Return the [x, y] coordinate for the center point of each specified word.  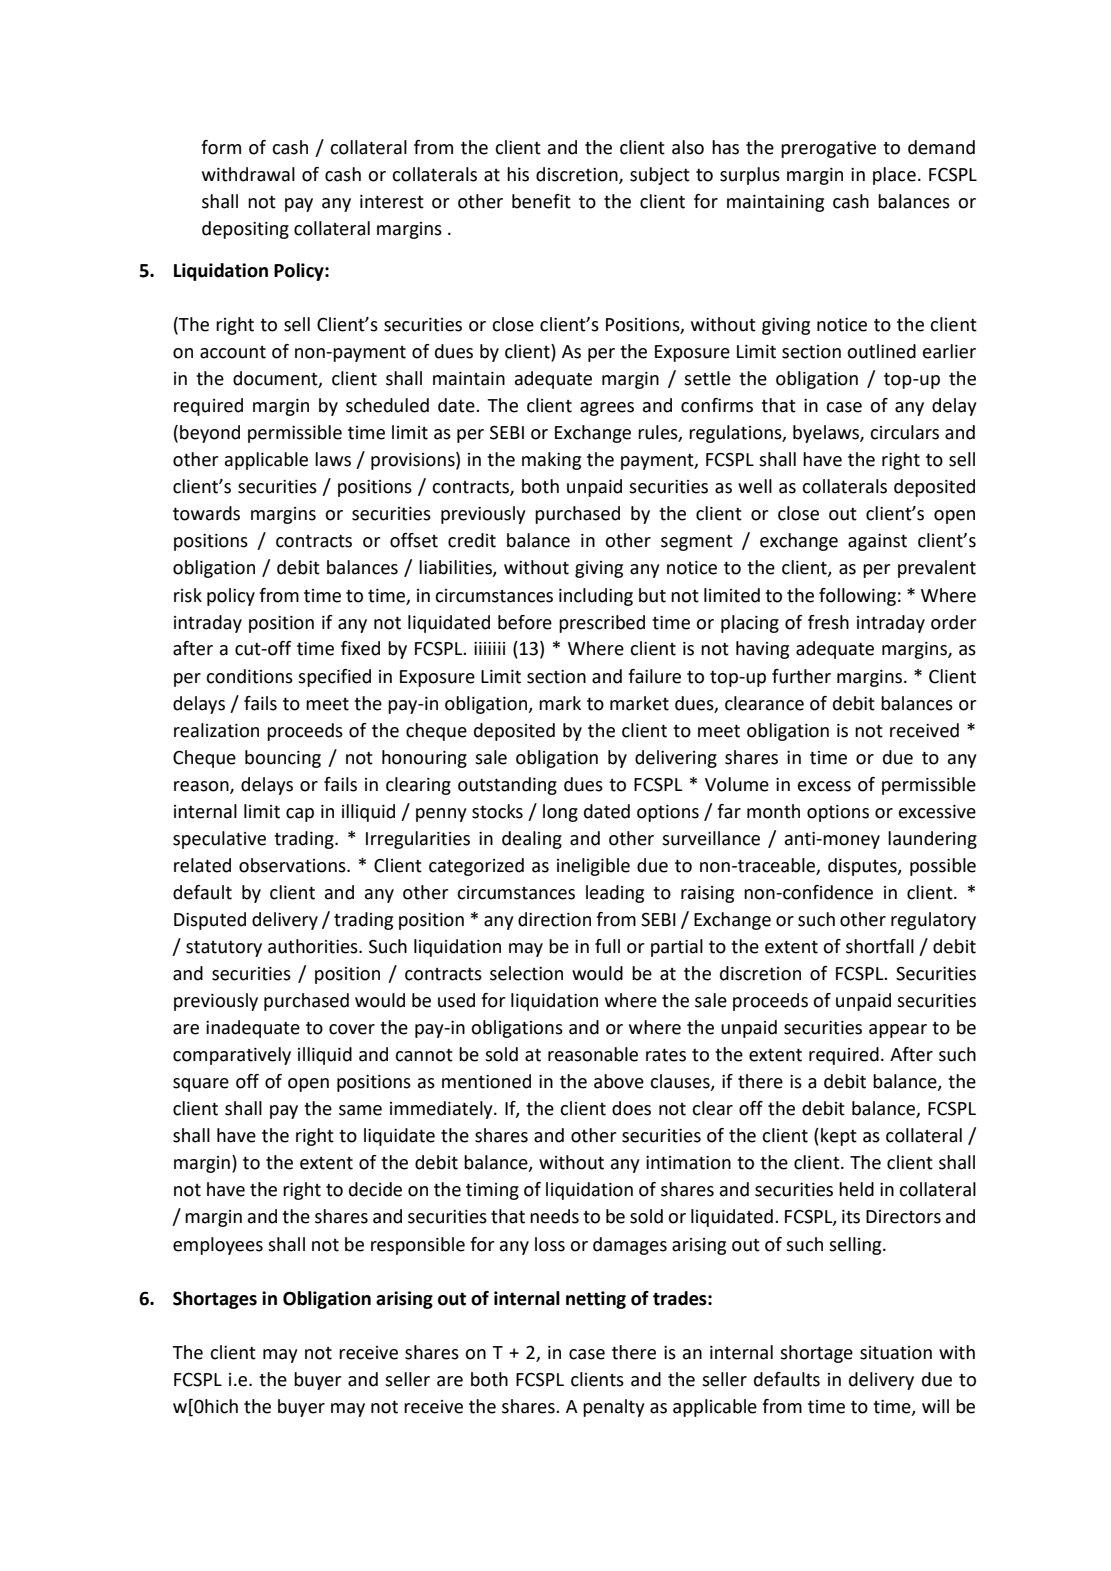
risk [188, 595]
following [857, 597]
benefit [541, 201]
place [894, 176]
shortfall [880, 946]
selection [526, 973]
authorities [314, 946]
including [596, 597]
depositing [245, 230]
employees [218, 1246]
